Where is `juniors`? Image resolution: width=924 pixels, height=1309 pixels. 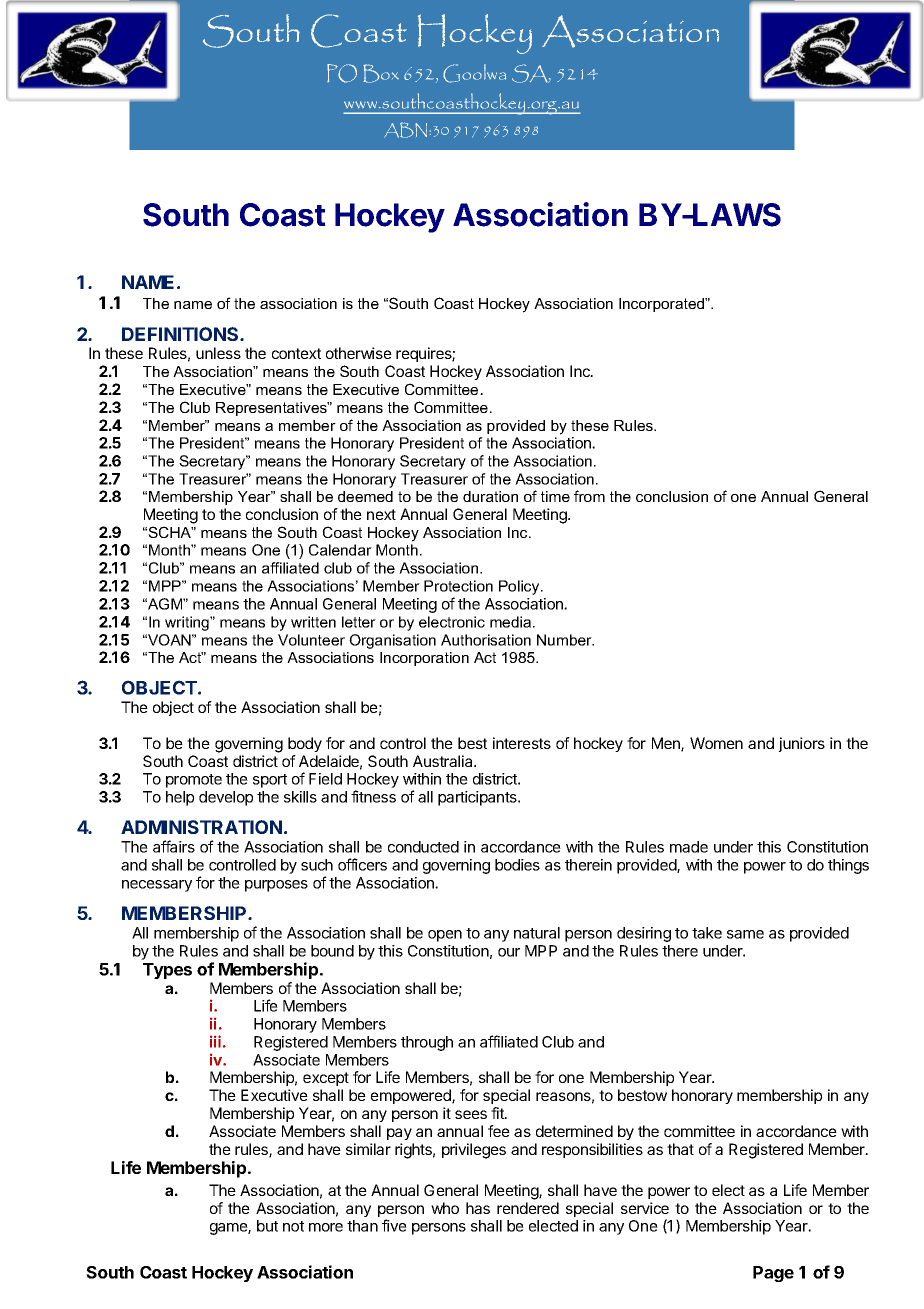
juniors is located at coordinates (802, 744).
